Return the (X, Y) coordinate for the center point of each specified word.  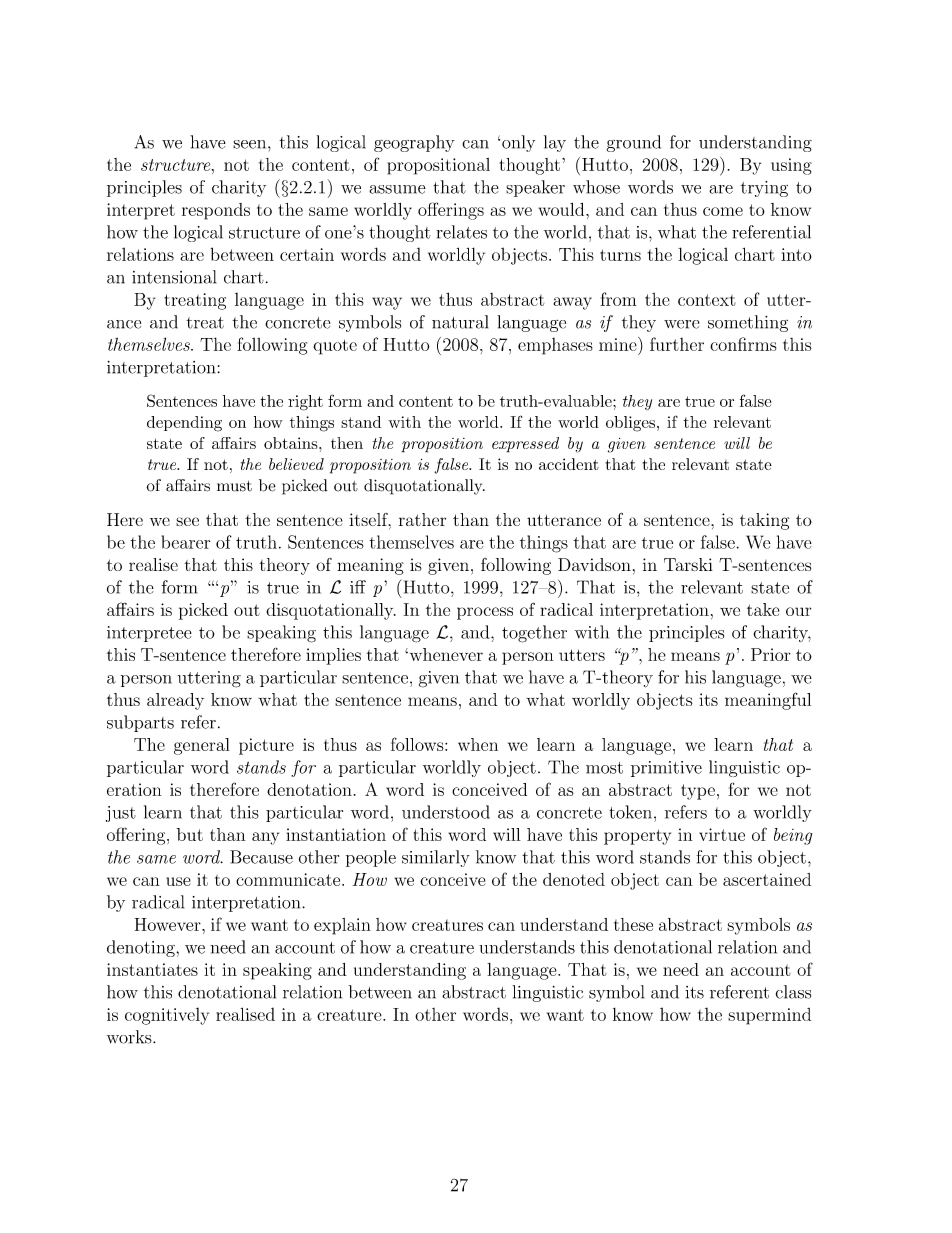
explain (342, 926)
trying (764, 189)
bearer (186, 542)
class (793, 992)
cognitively (167, 1016)
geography (414, 143)
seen (251, 144)
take (763, 609)
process (485, 613)
